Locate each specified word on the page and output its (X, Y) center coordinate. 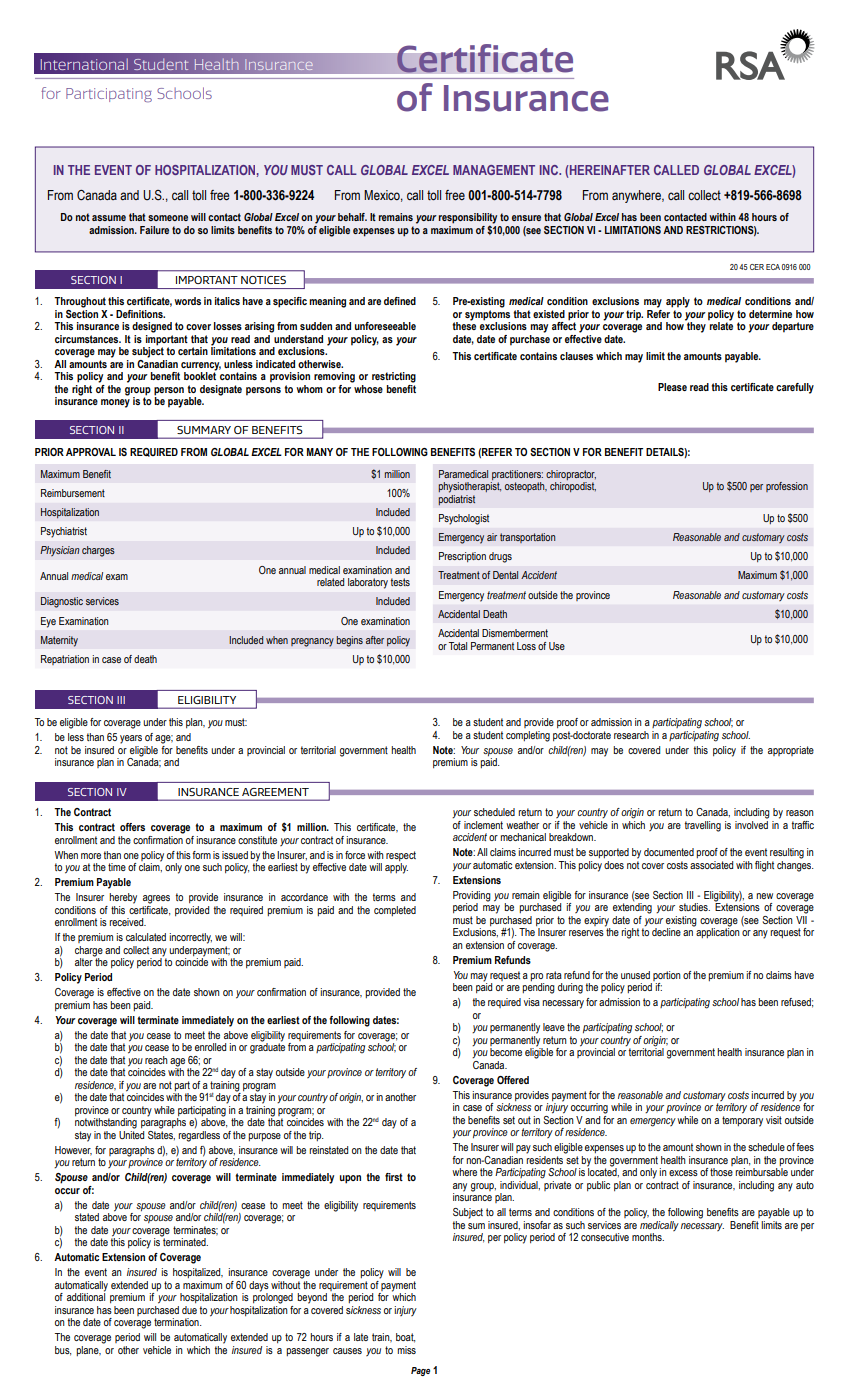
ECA (773, 267)
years (131, 739)
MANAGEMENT (494, 170)
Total (458, 646)
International (84, 64)
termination (177, 1322)
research (631, 735)
